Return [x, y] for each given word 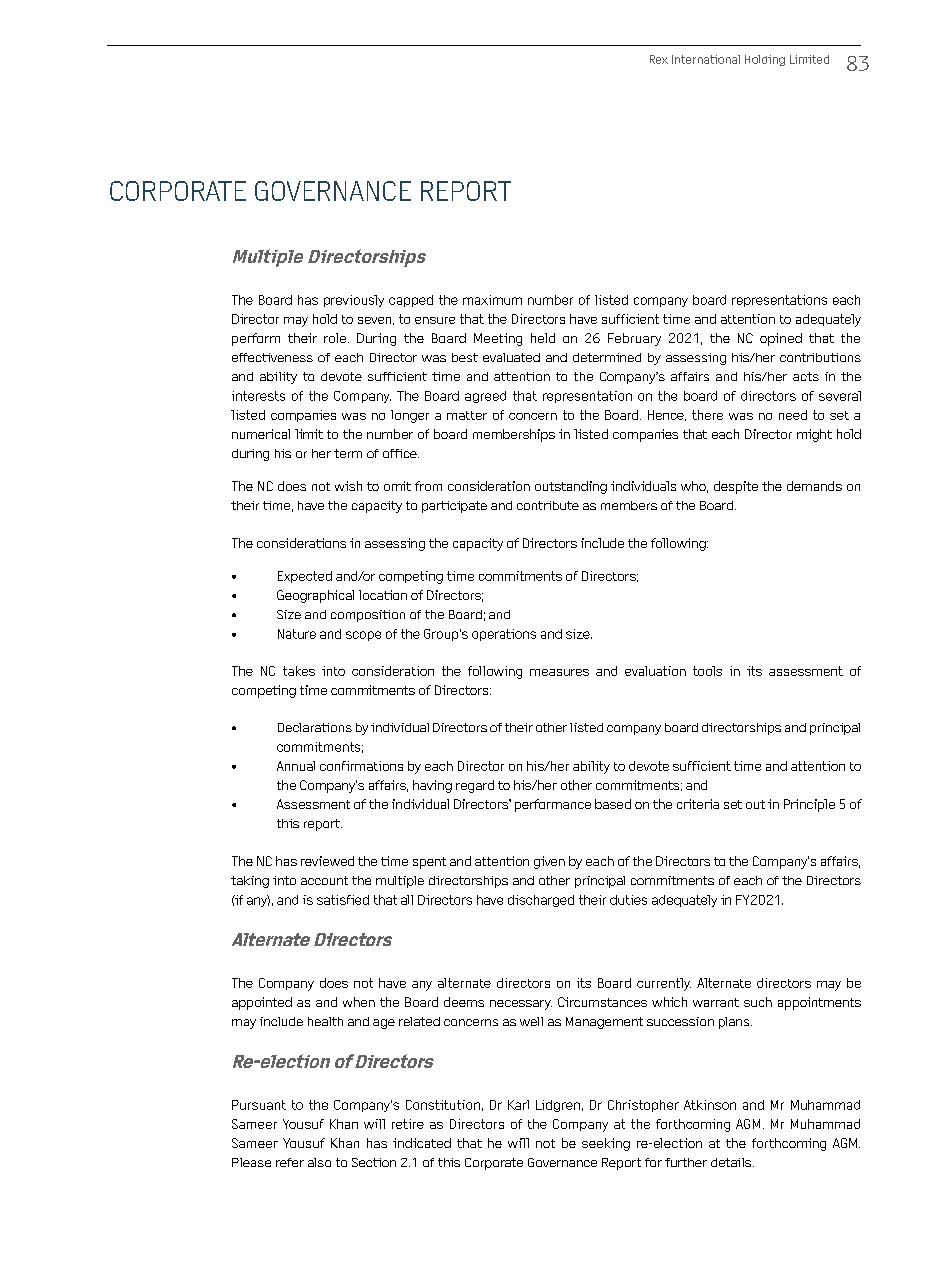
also [319, 1162]
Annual [296, 766]
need [793, 415]
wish [348, 486]
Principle [809, 805]
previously [354, 301]
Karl [518, 1105]
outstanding [571, 487]
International [706, 59]
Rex [659, 59]
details [732, 1162]
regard [475, 786]
